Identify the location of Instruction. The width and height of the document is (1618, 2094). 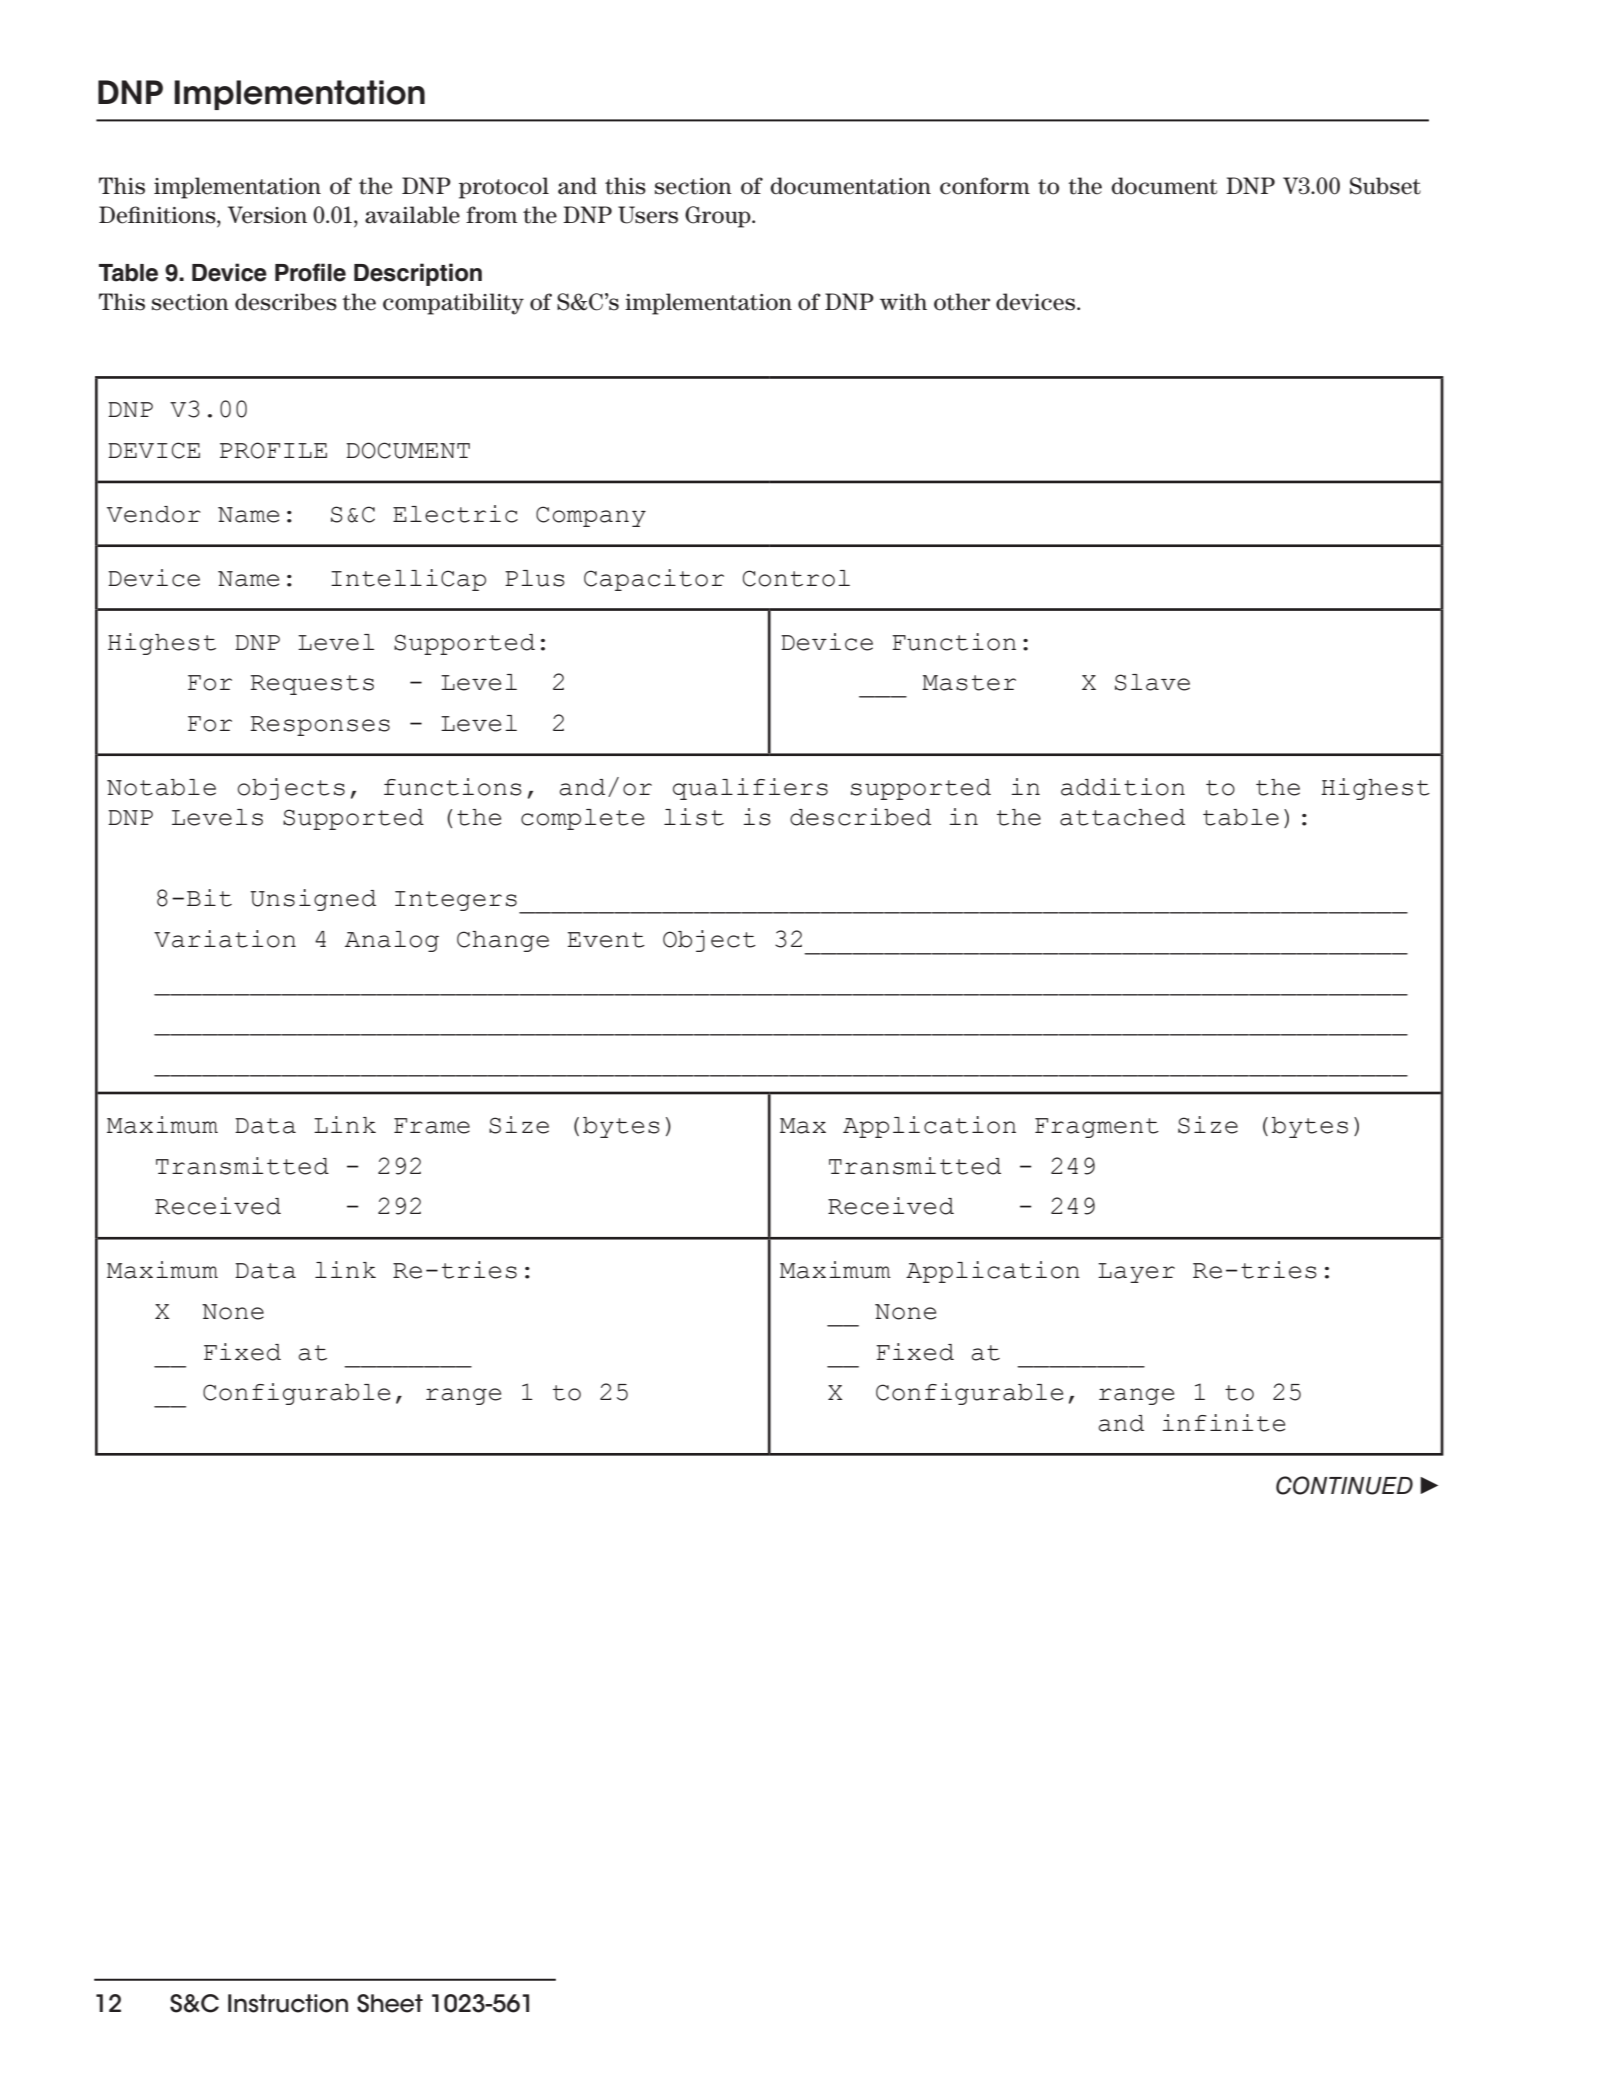
(288, 2003).
